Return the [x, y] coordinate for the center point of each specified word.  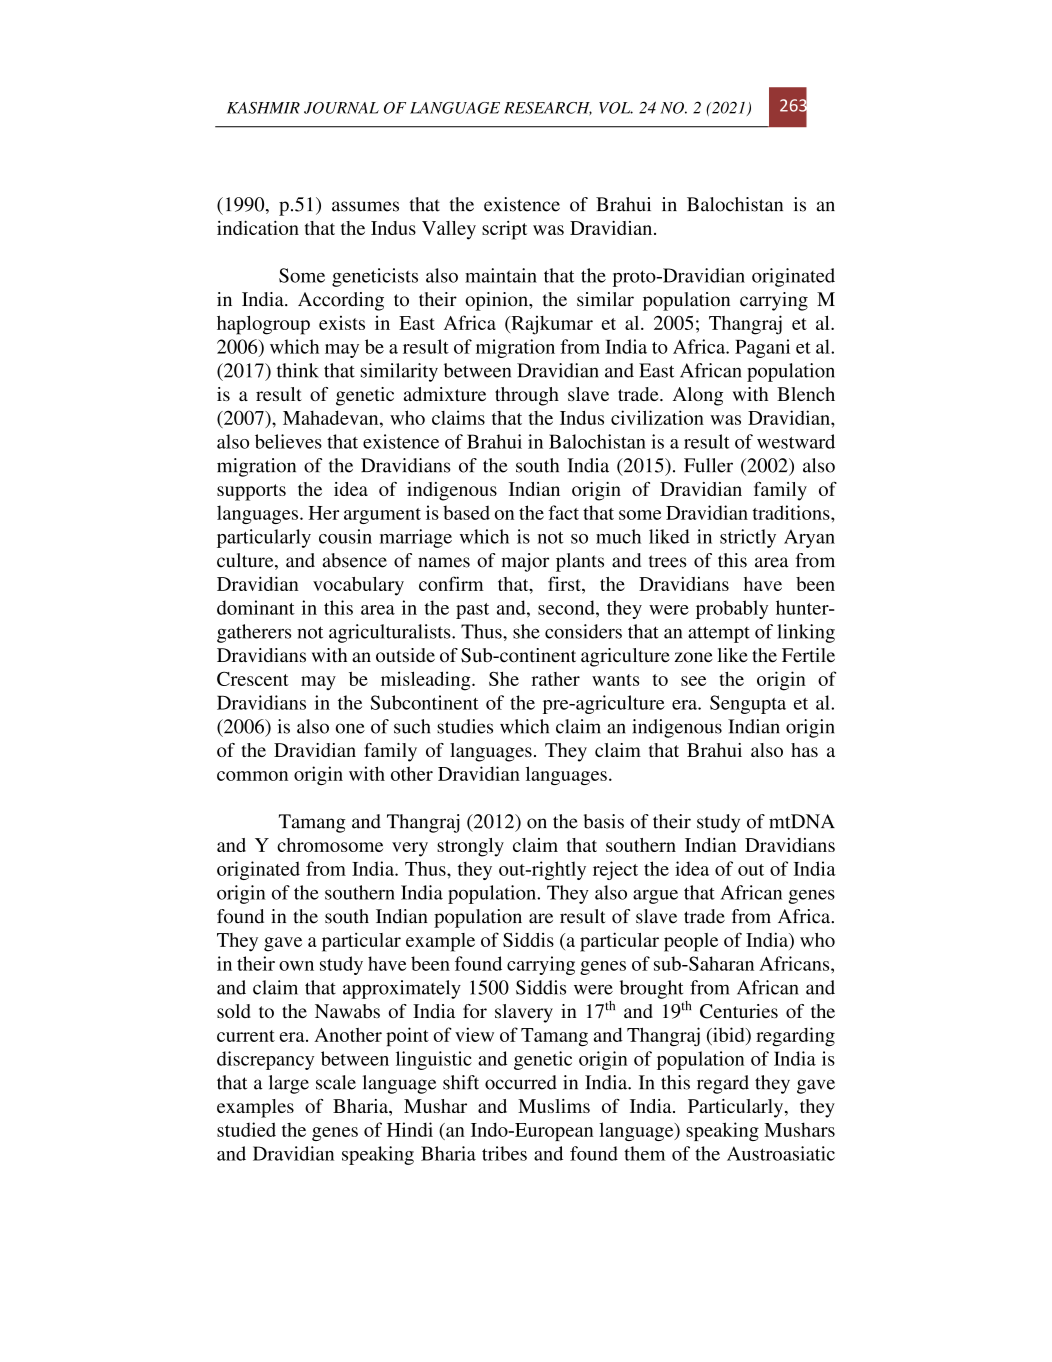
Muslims [554, 1106]
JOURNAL [341, 108]
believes [288, 441]
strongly [470, 847]
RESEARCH [548, 109]
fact [563, 512]
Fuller [708, 465]
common [252, 776]
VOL [616, 108]
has [804, 750]
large [289, 1084]
